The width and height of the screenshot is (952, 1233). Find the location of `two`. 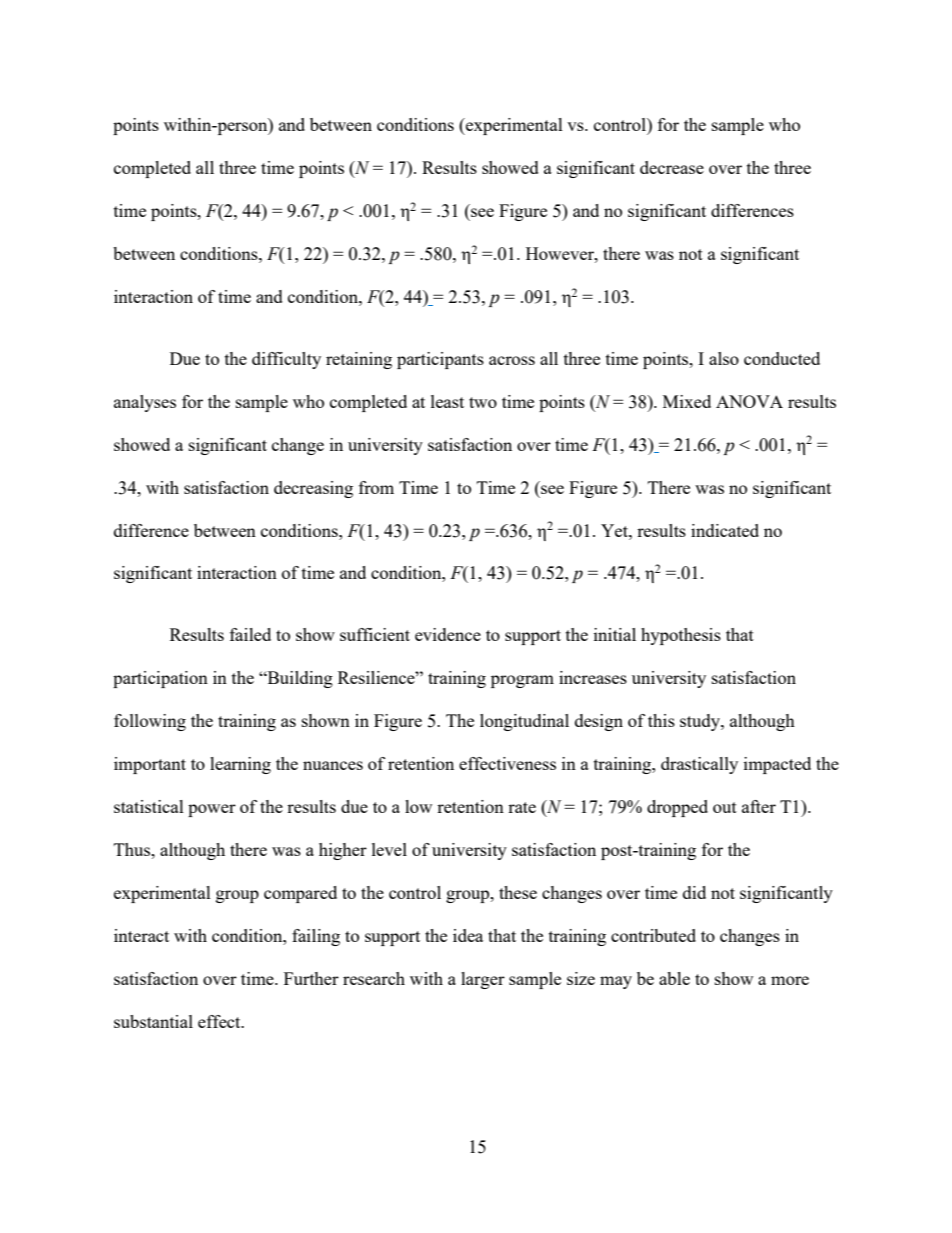

two is located at coordinates (483, 402).
